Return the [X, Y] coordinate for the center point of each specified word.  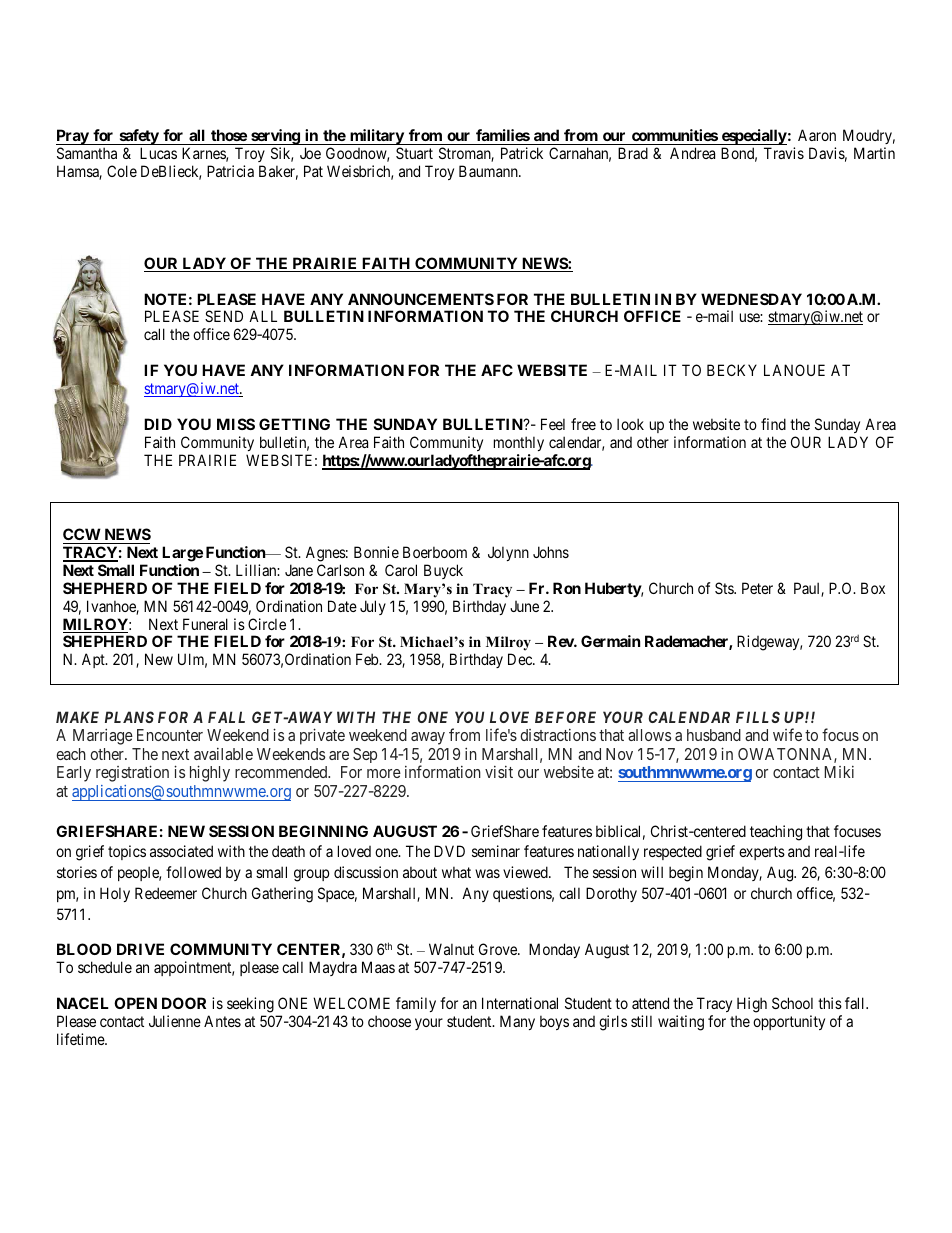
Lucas [158, 153]
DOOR [184, 1003]
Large [182, 554]
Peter [757, 588]
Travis [784, 153]
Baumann [489, 171]
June [524, 606]
